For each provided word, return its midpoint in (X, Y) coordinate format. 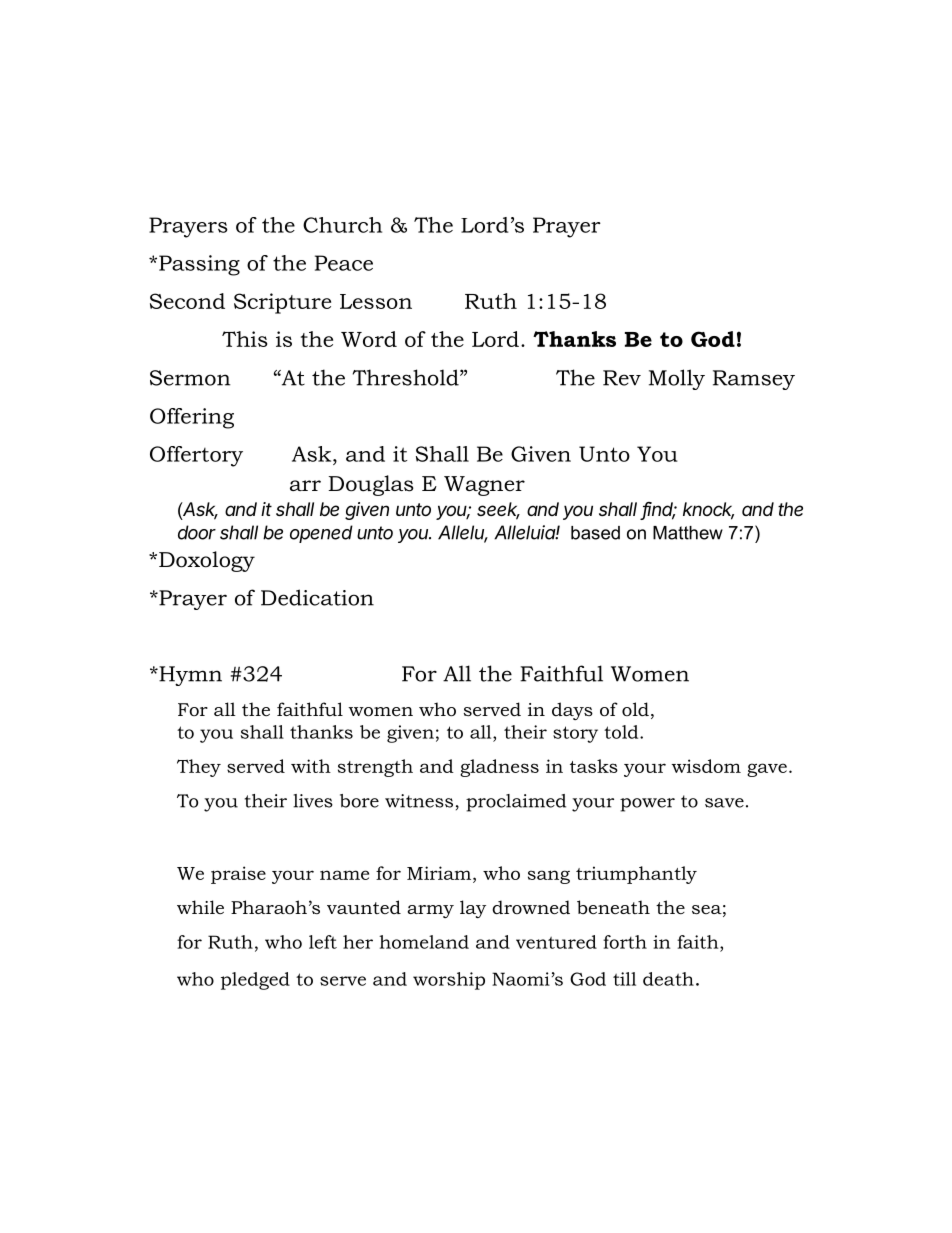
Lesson (376, 301)
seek (498, 510)
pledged (255, 981)
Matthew (688, 533)
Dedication (317, 597)
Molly (677, 379)
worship (449, 981)
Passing (199, 265)
